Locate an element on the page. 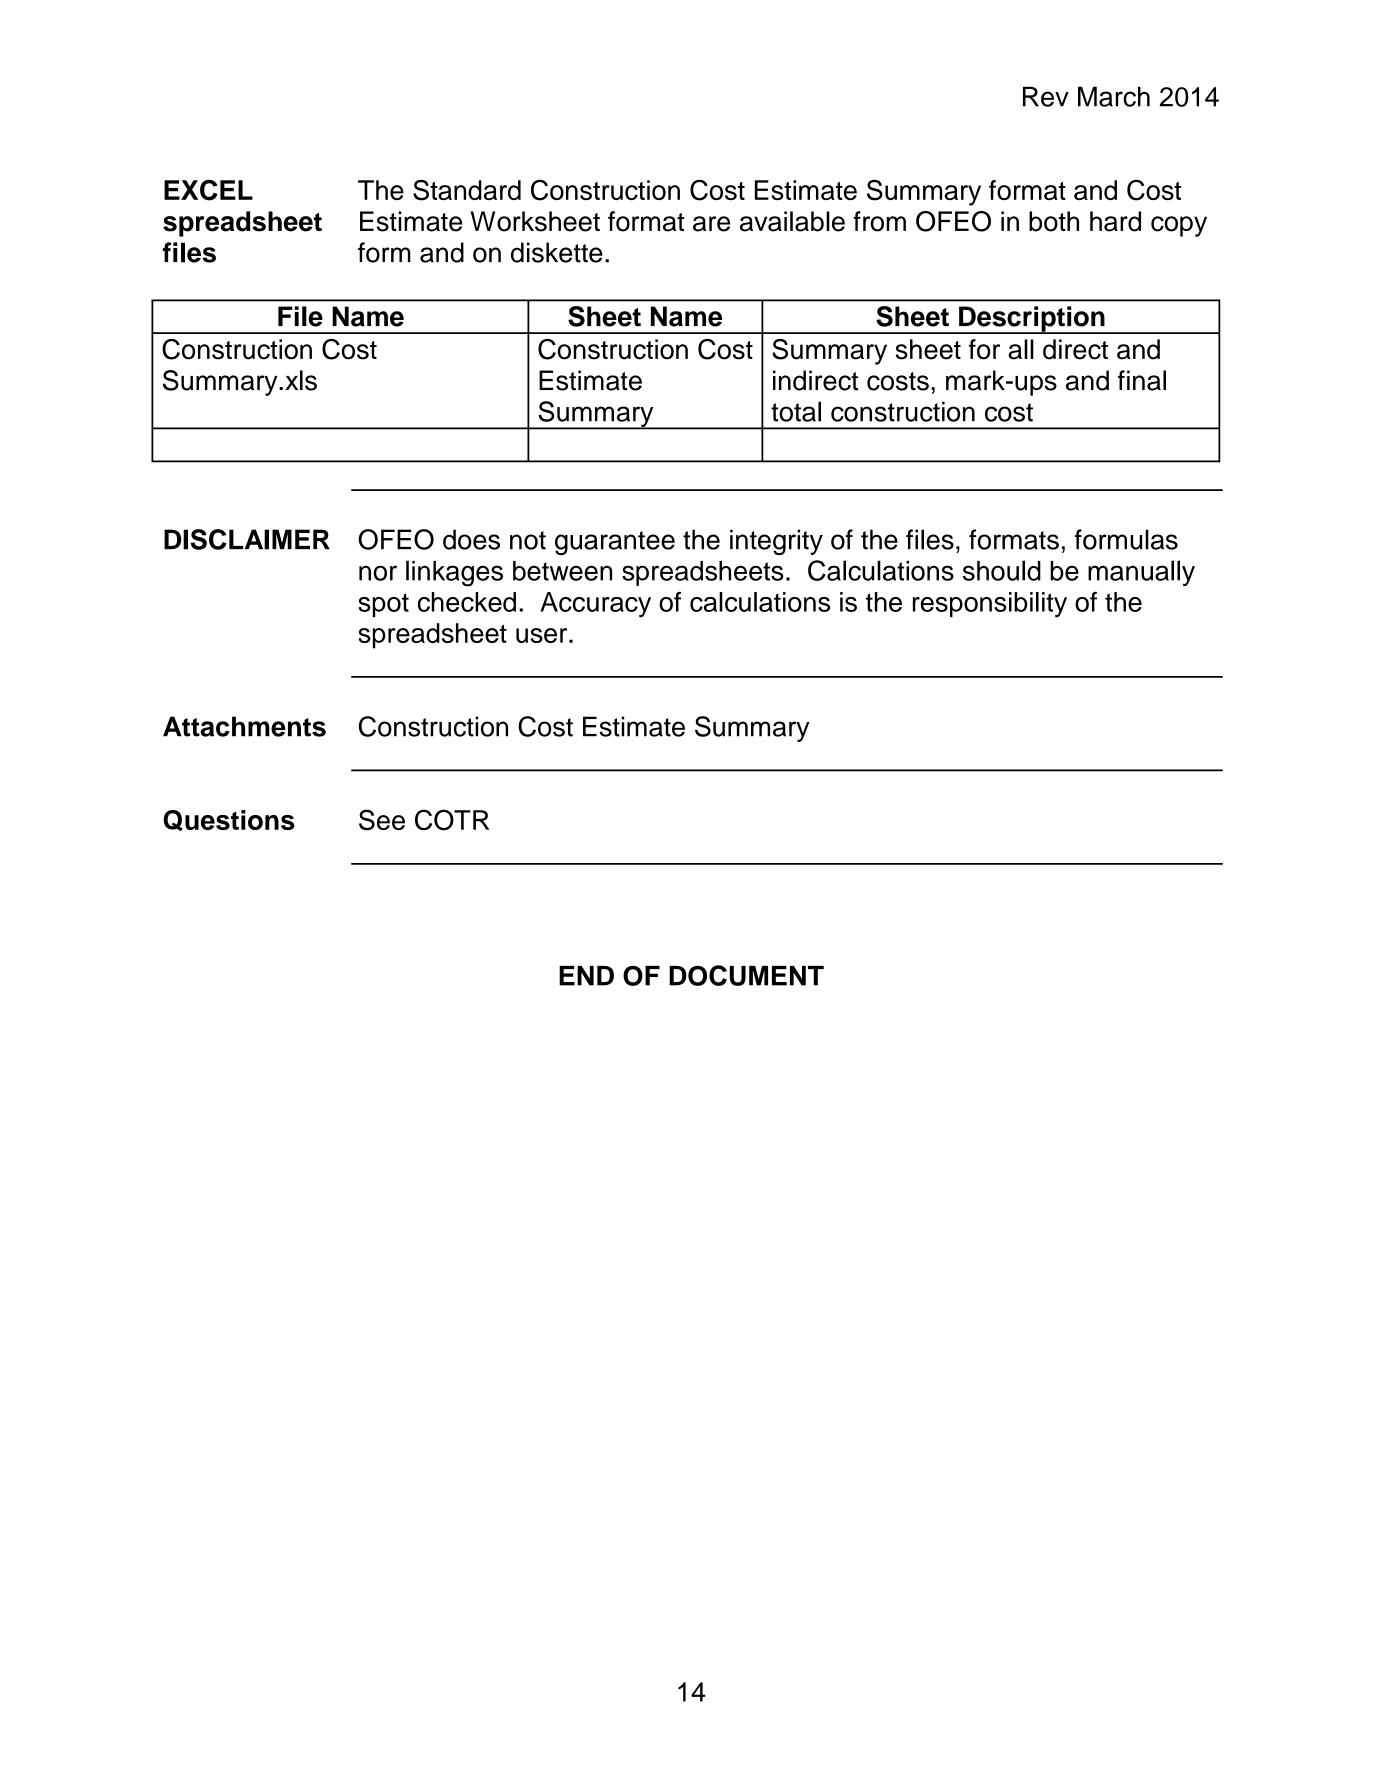  EXCEL is located at coordinates (208, 190).
